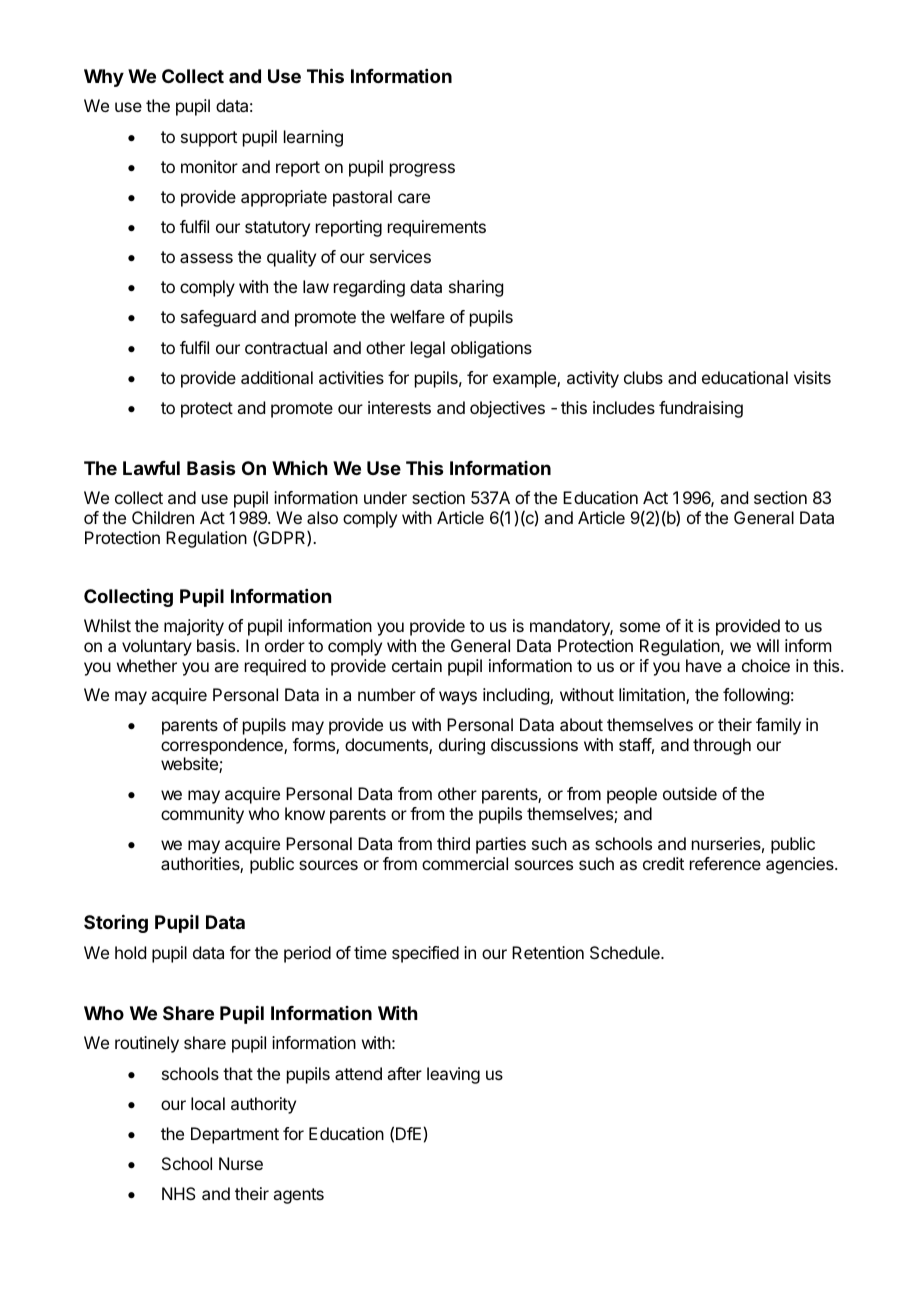 The image size is (924, 1309). What do you see at coordinates (626, 952) in the page?
I see `Schedule` at bounding box center [626, 952].
